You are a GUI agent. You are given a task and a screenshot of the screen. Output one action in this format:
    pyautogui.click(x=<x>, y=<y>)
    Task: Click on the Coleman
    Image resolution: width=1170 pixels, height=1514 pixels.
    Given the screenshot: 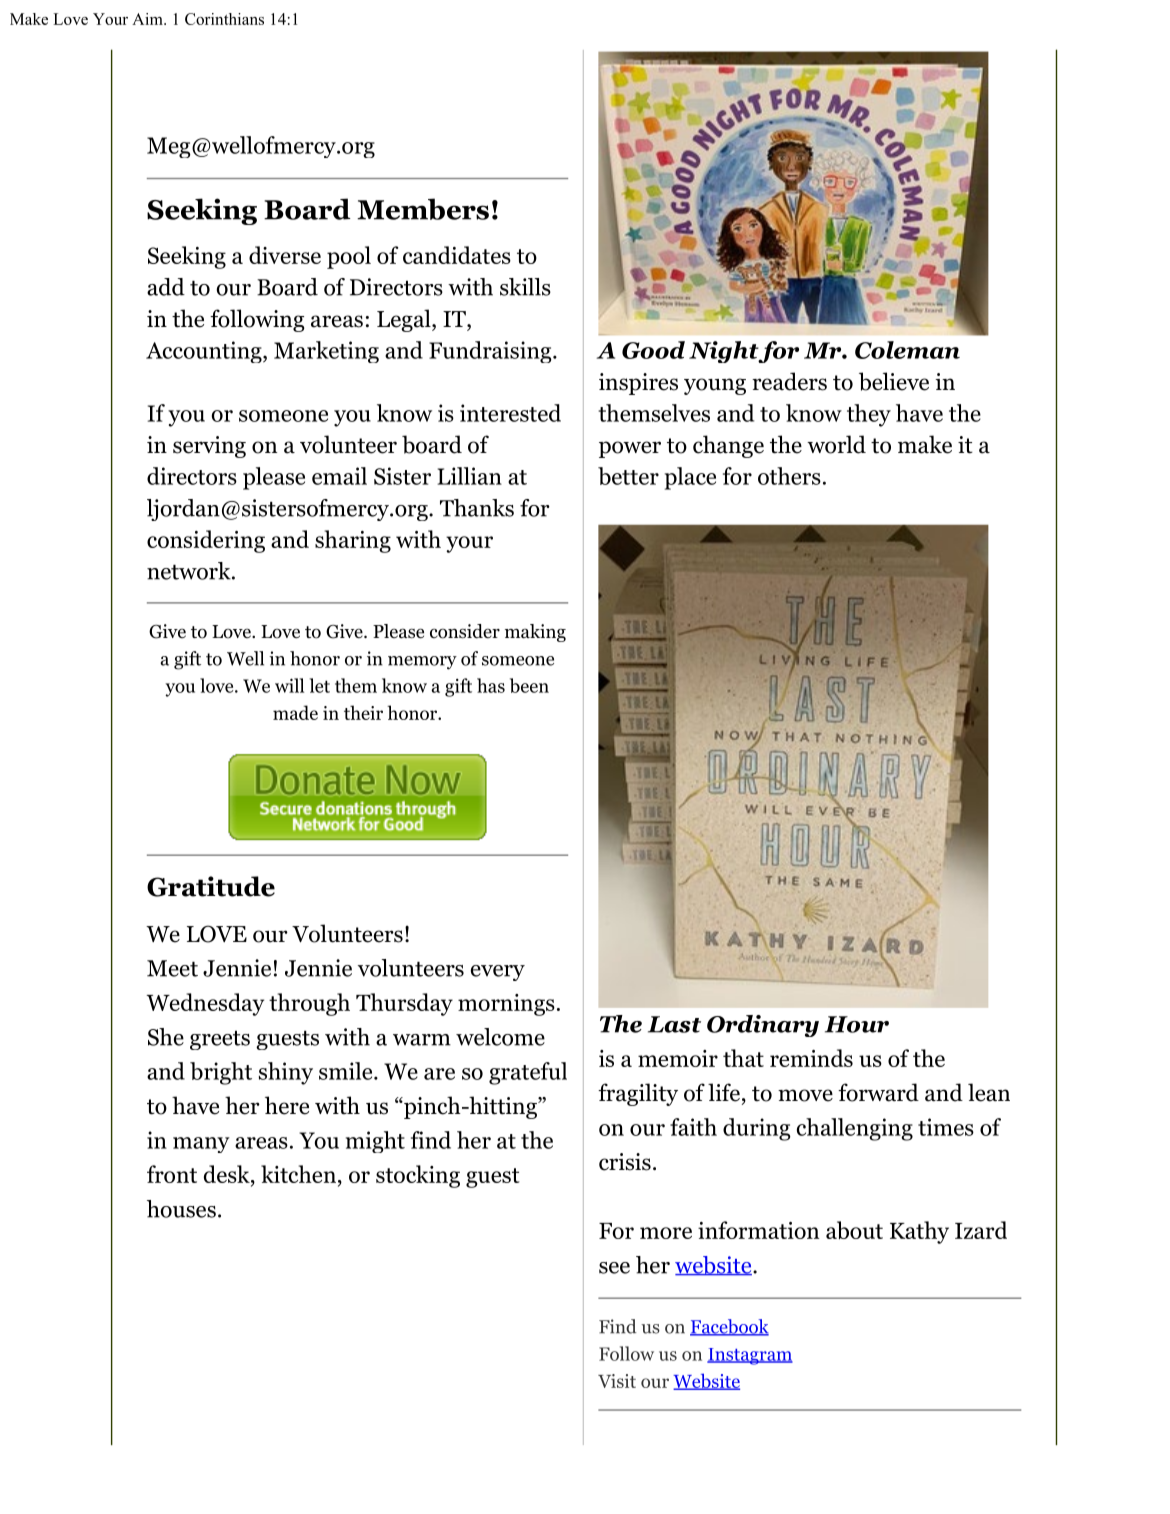 What is the action you would take?
    pyautogui.click(x=907, y=350)
